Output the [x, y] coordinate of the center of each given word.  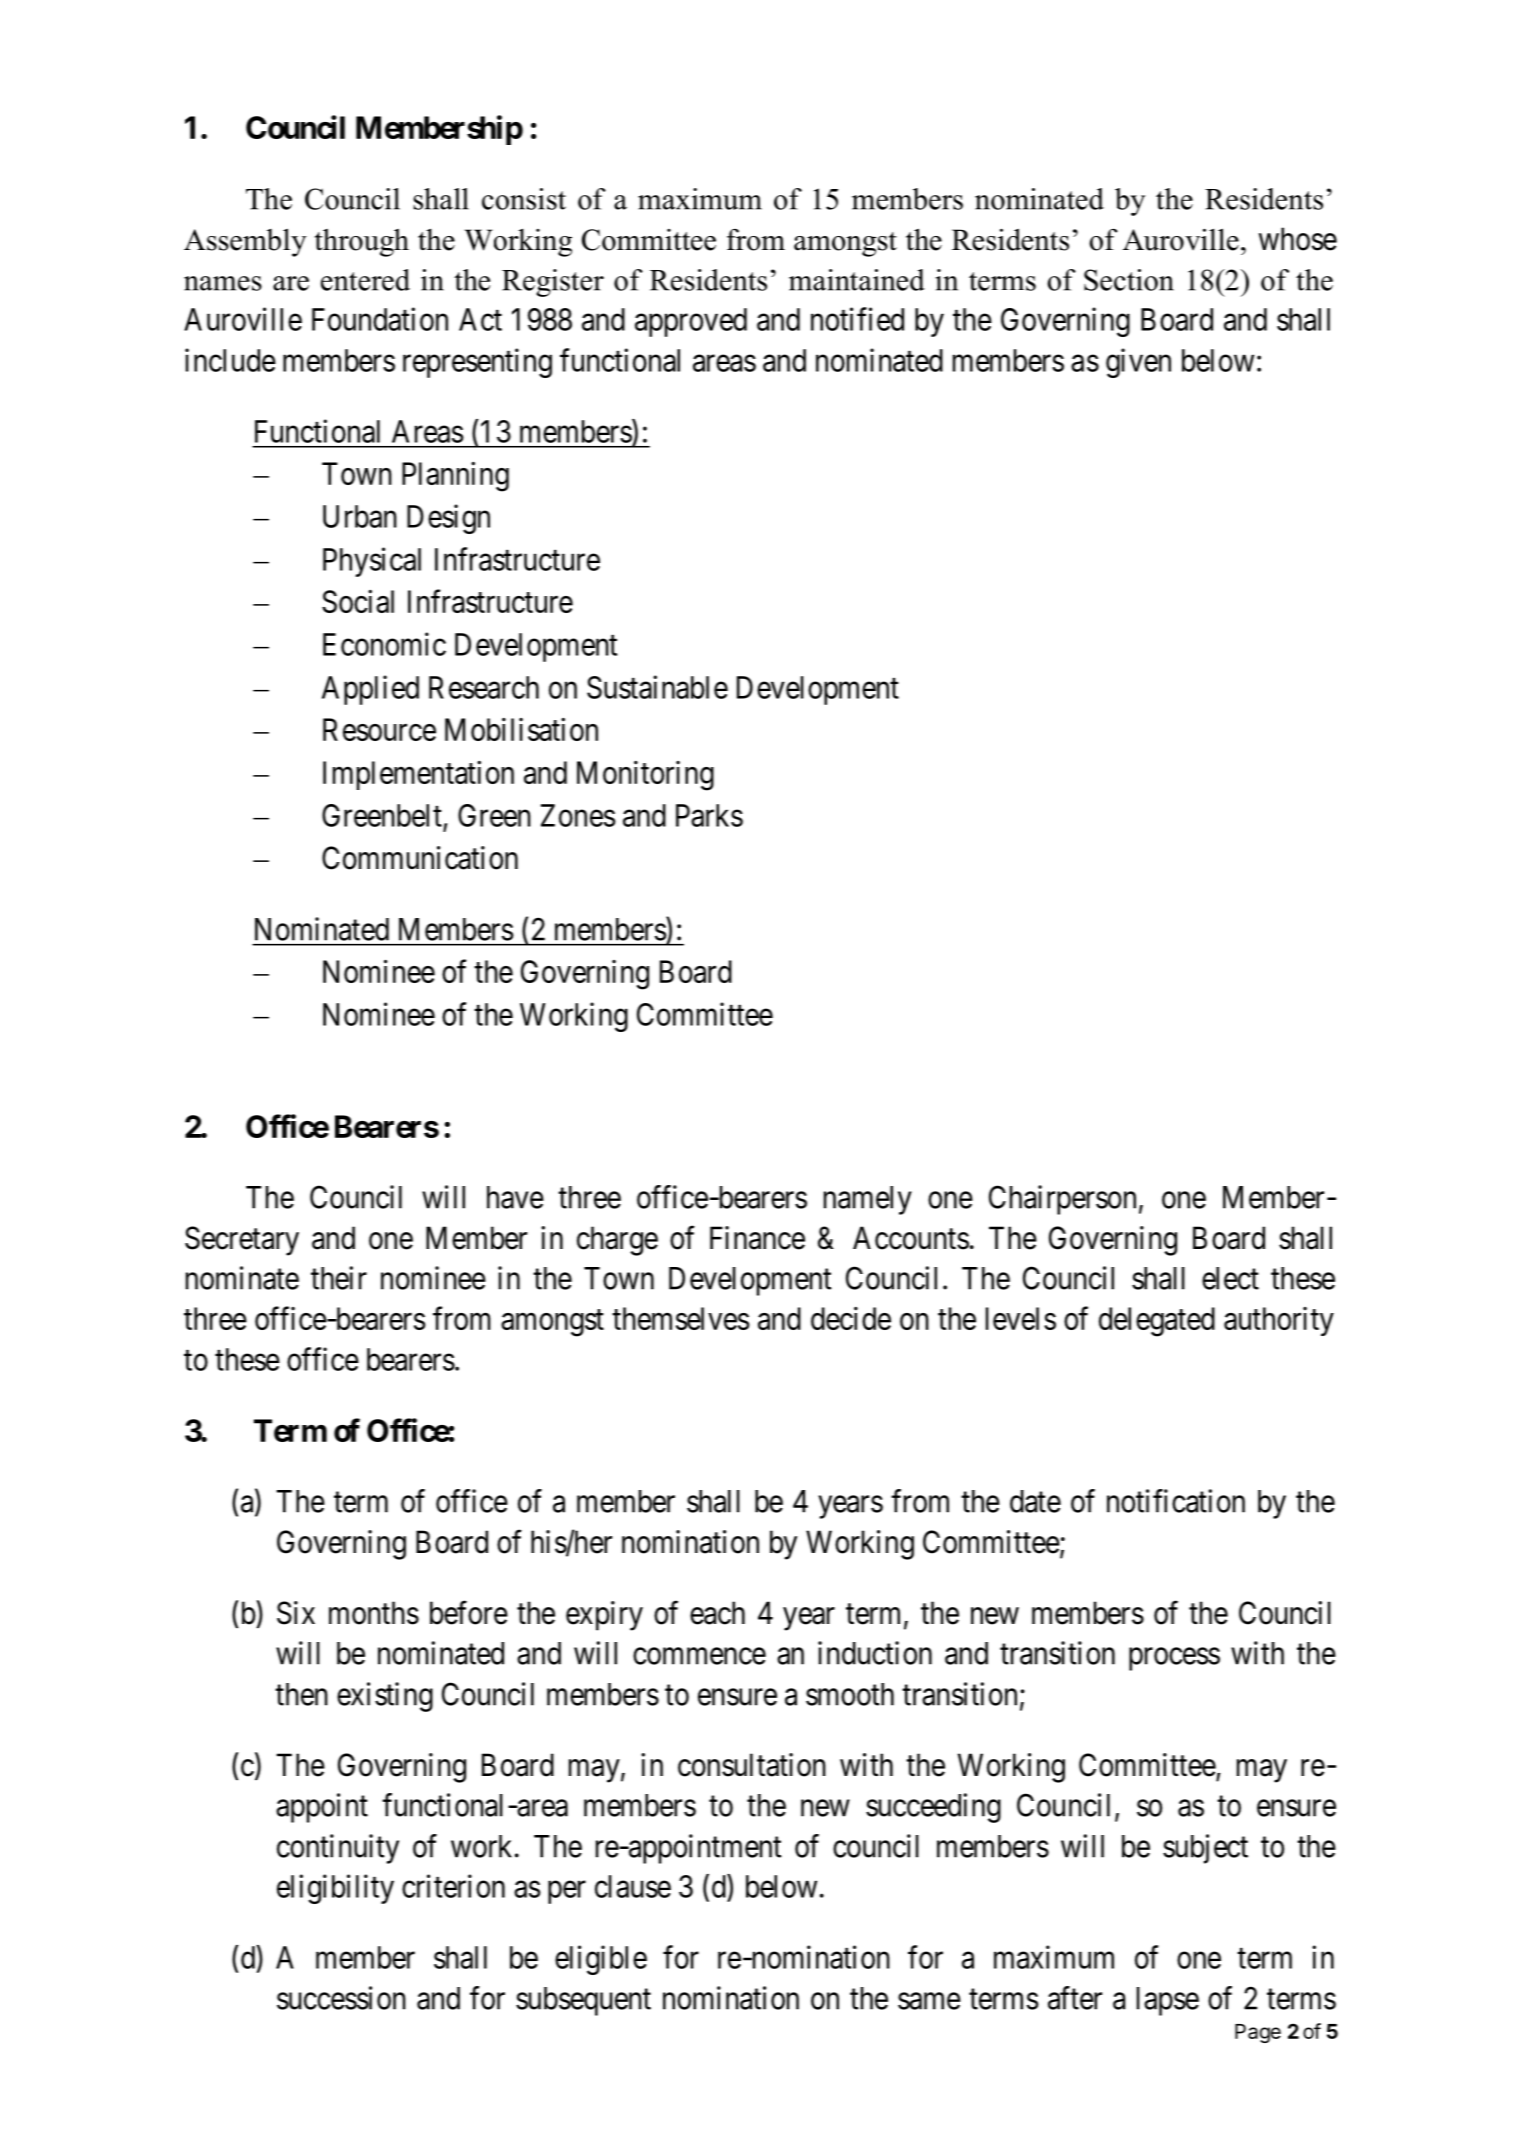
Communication [420, 858]
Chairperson [1062, 1200]
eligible [601, 1960]
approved [691, 322]
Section [1129, 280]
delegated [1157, 1322]
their [339, 1278]
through [362, 243]
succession [341, 1998]
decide [851, 1318]
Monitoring [645, 776]
